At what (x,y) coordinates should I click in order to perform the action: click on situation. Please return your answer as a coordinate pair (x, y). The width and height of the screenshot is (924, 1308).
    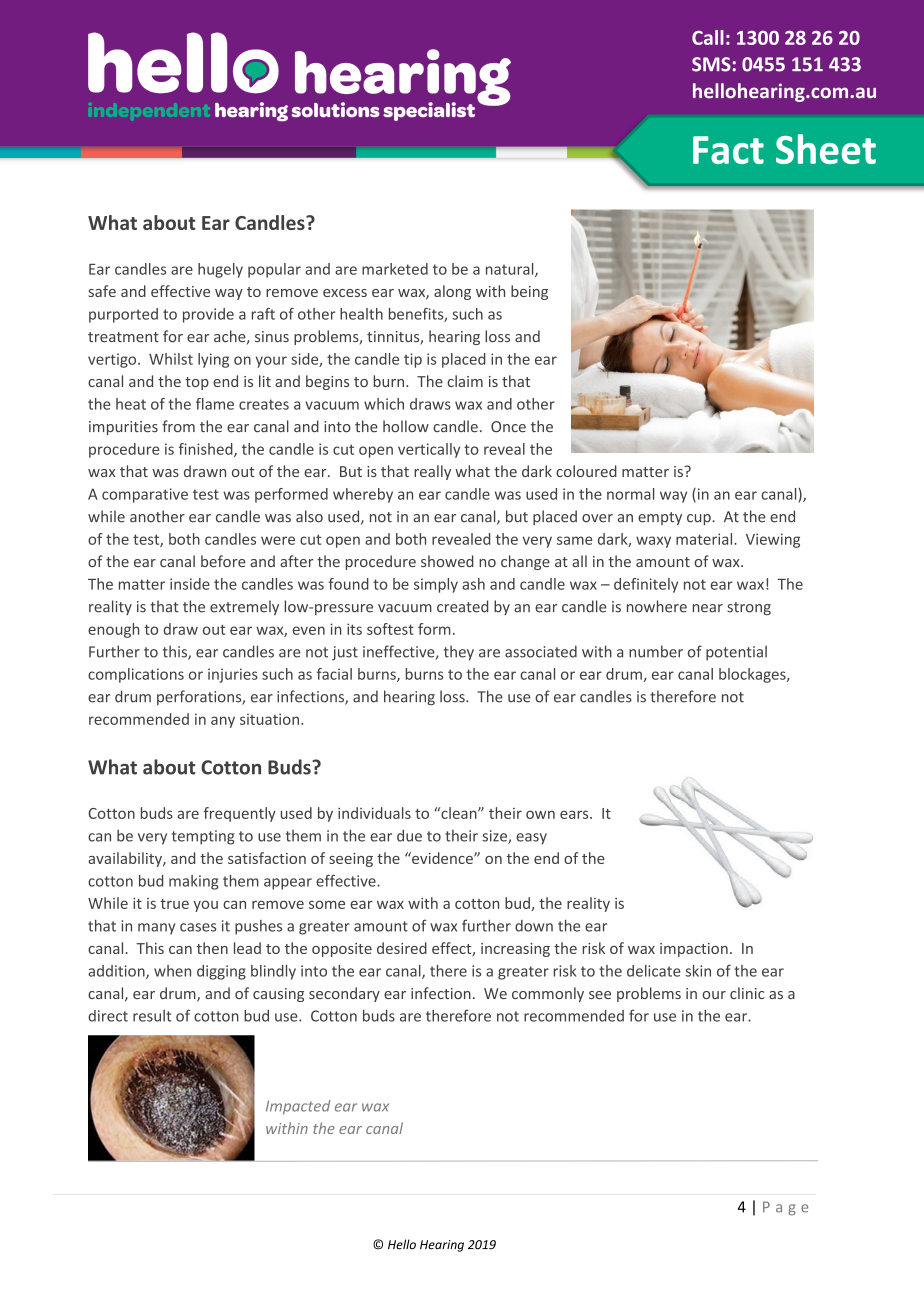
    Looking at the image, I should click on (271, 719).
